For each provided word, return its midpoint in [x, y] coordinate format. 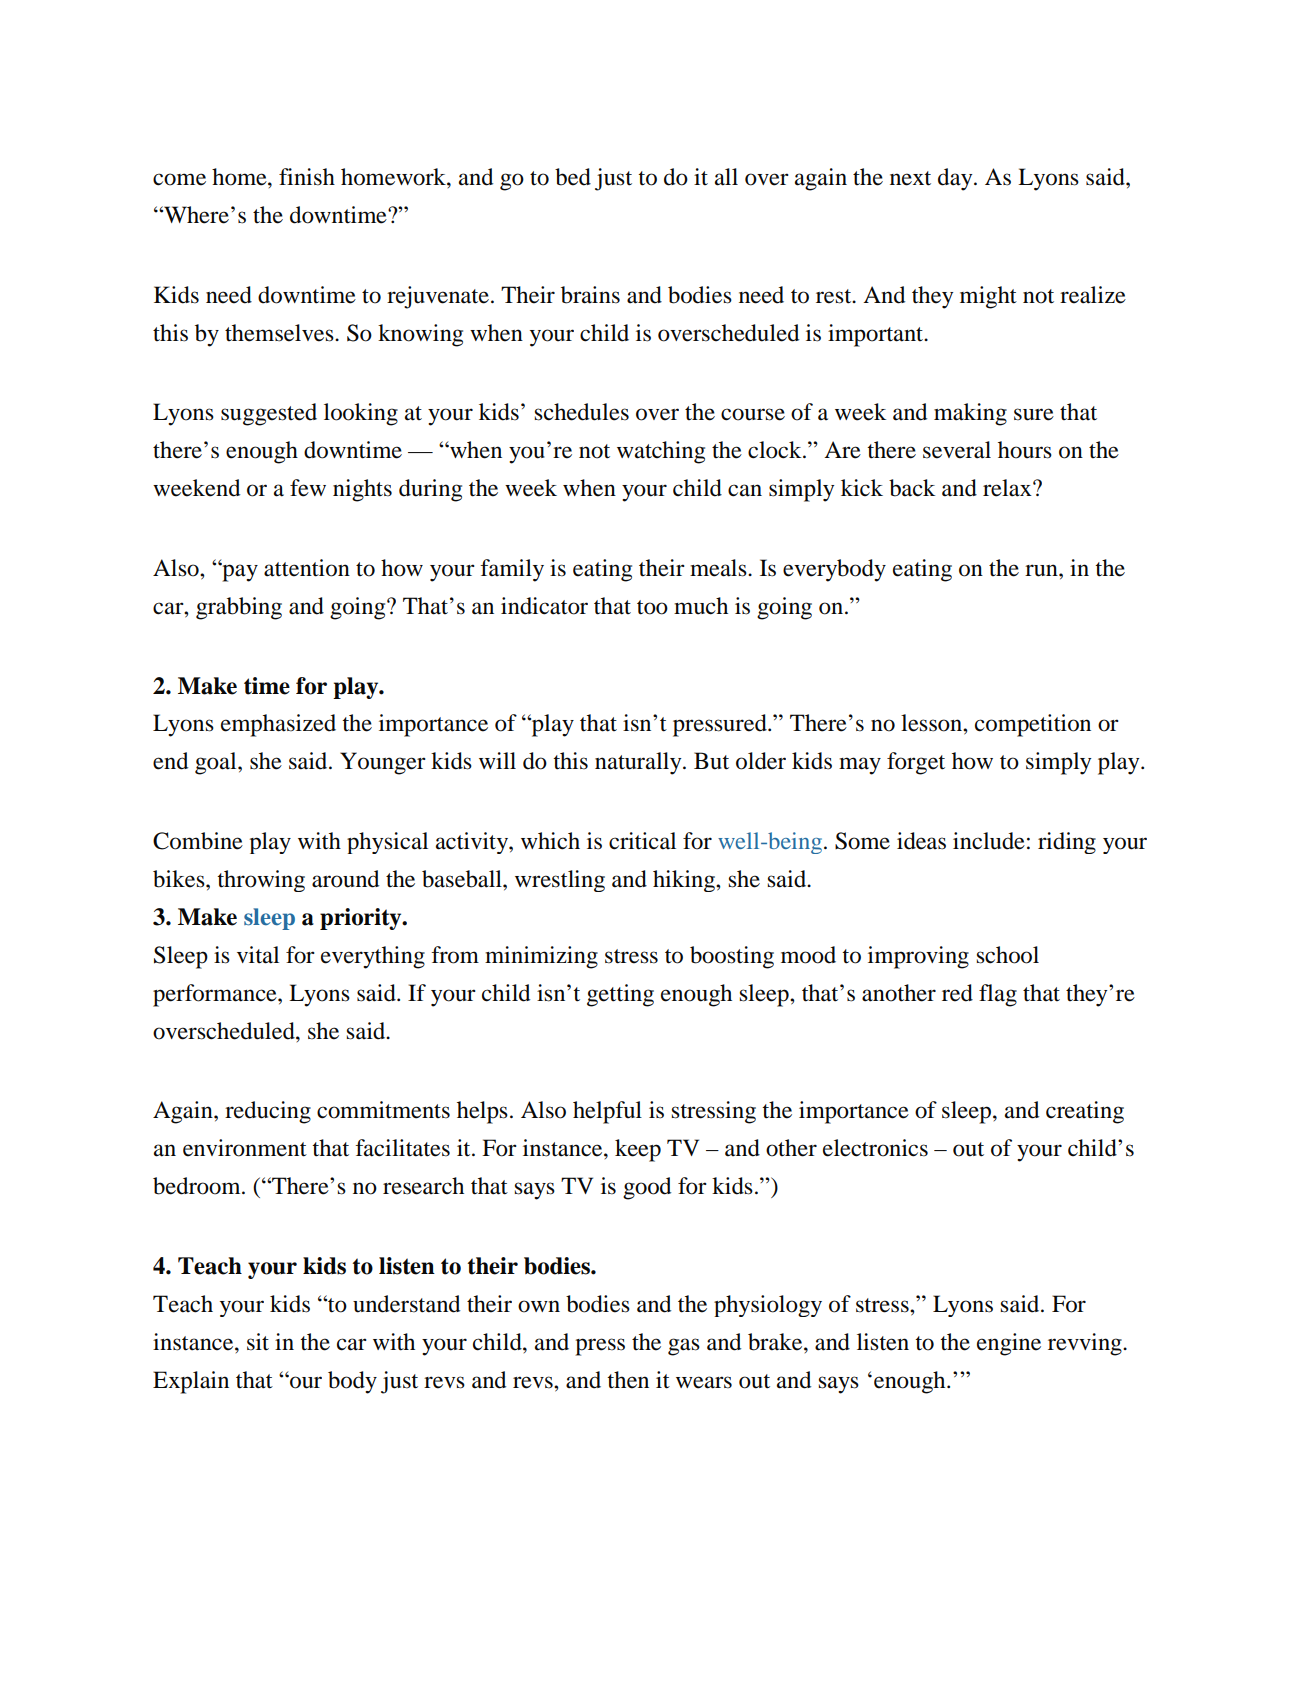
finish [307, 177]
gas [684, 1347]
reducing [268, 1112]
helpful [607, 1112]
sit [258, 1342]
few [308, 488]
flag [998, 995]
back [912, 488]
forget [916, 763]
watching [661, 452]
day [956, 179]
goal [217, 763]
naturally [639, 763]
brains [590, 295]
